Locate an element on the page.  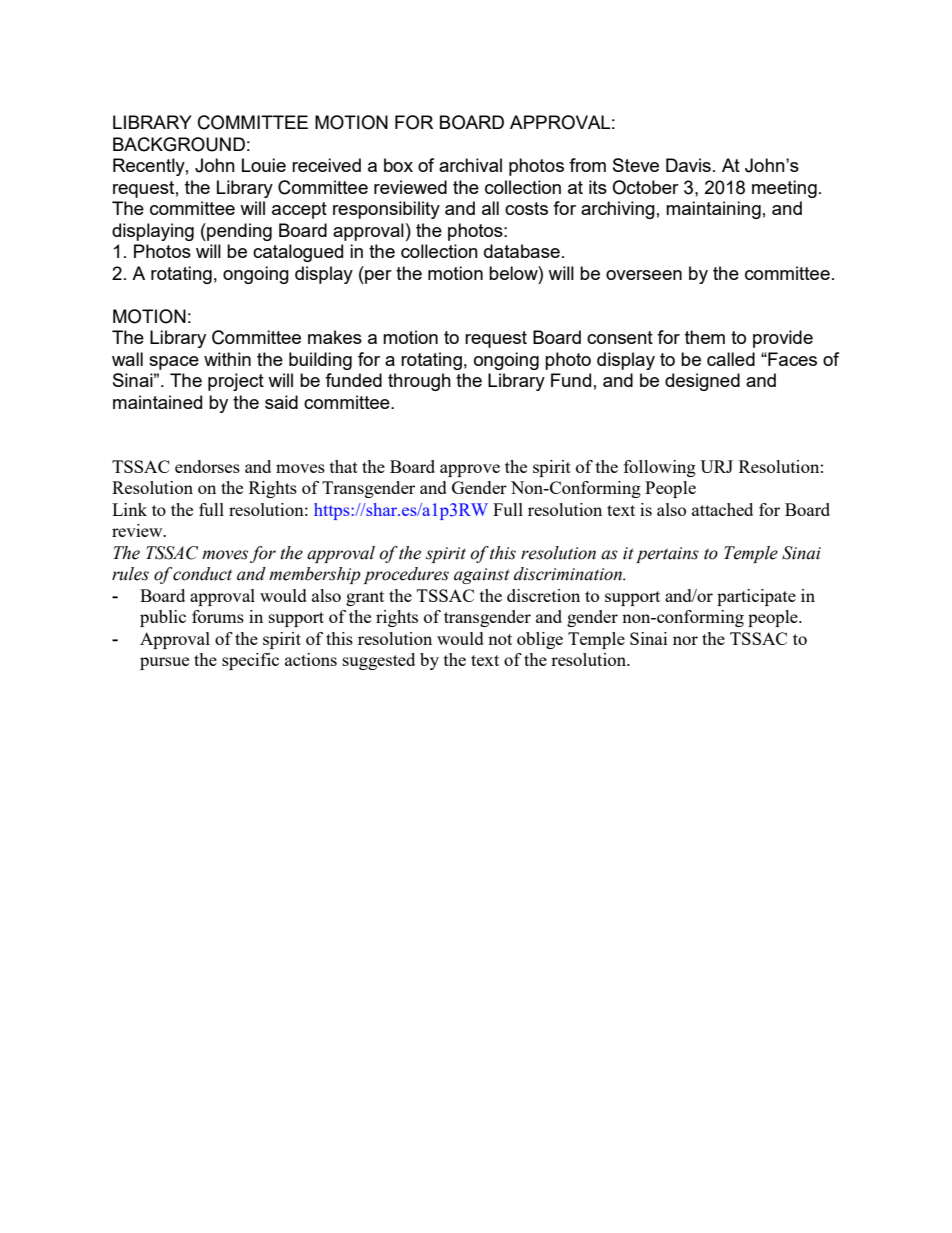
nor is located at coordinates (685, 640).
